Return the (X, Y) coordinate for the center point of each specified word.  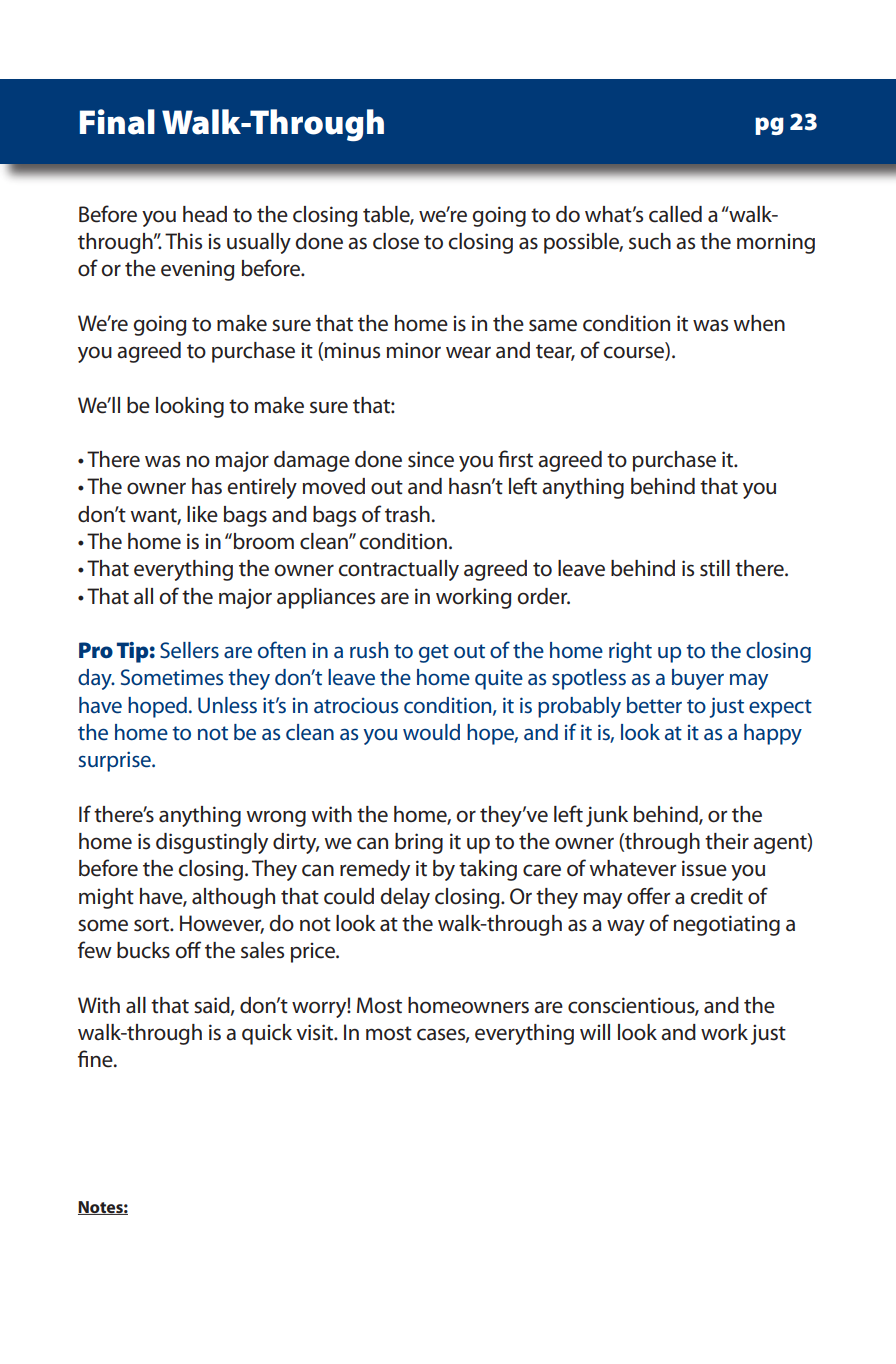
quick (267, 1034)
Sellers (189, 650)
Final (117, 122)
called (675, 214)
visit (316, 1032)
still (715, 568)
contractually (398, 570)
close (396, 241)
